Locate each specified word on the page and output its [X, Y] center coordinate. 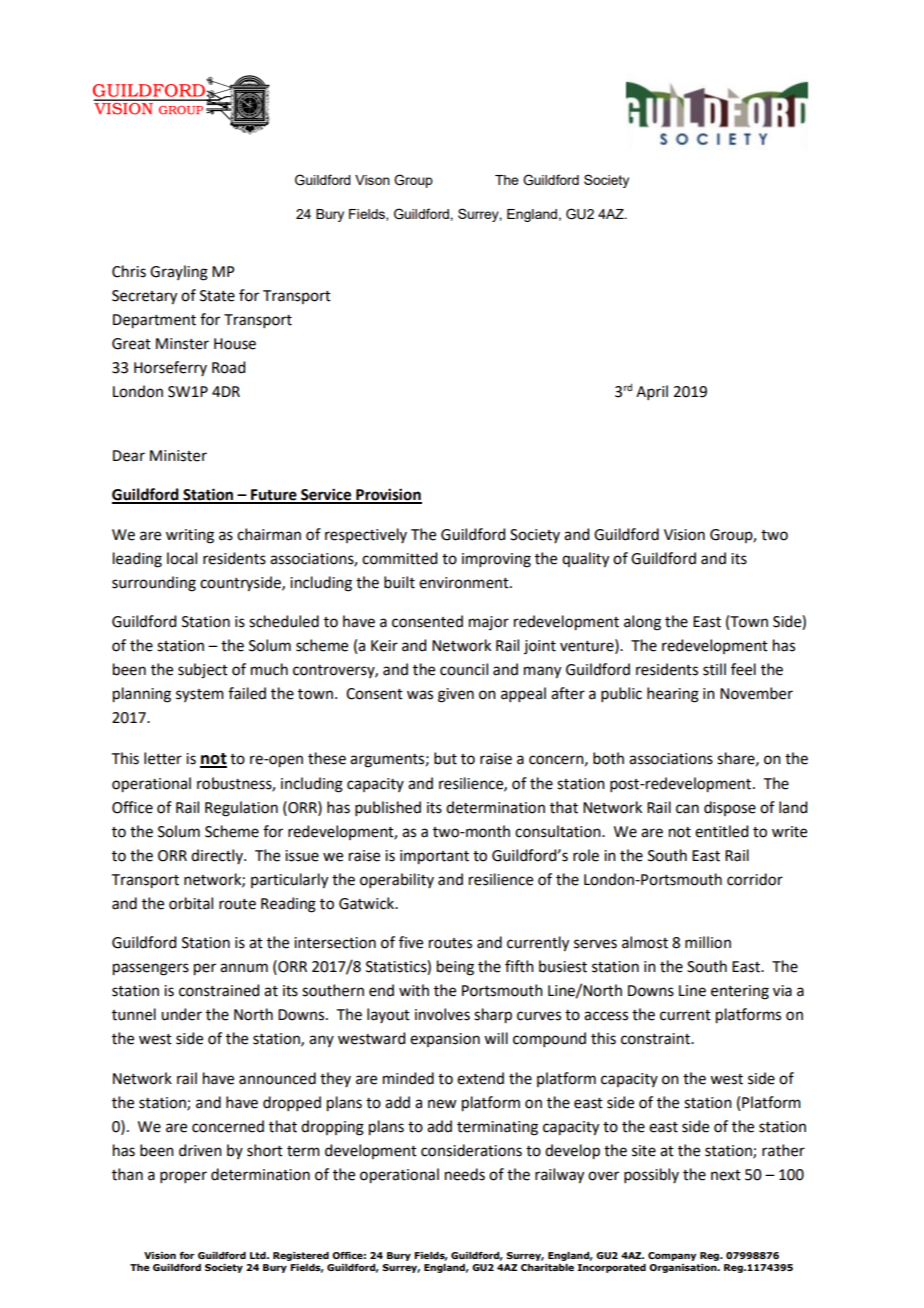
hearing [673, 695]
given [456, 695]
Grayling [179, 273]
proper [183, 1177]
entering [740, 992]
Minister [178, 456]
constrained [219, 990]
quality [585, 560]
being [455, 968]
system [200, 695]
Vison [372, 180]
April [652, 392]
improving [496, 560]
